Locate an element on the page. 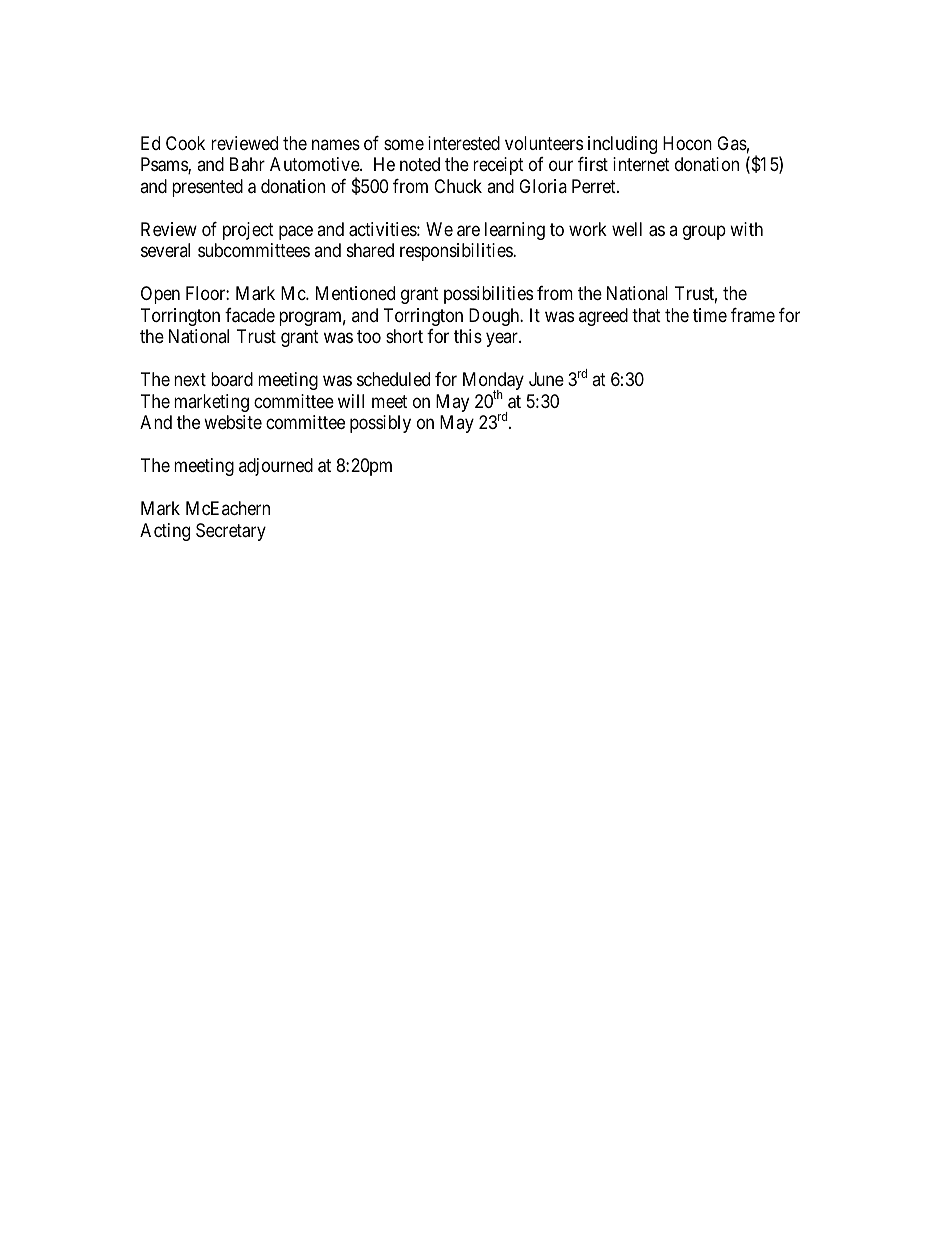 This page has width=952, height=1233. Cook is located at coordinates (185, 143).
